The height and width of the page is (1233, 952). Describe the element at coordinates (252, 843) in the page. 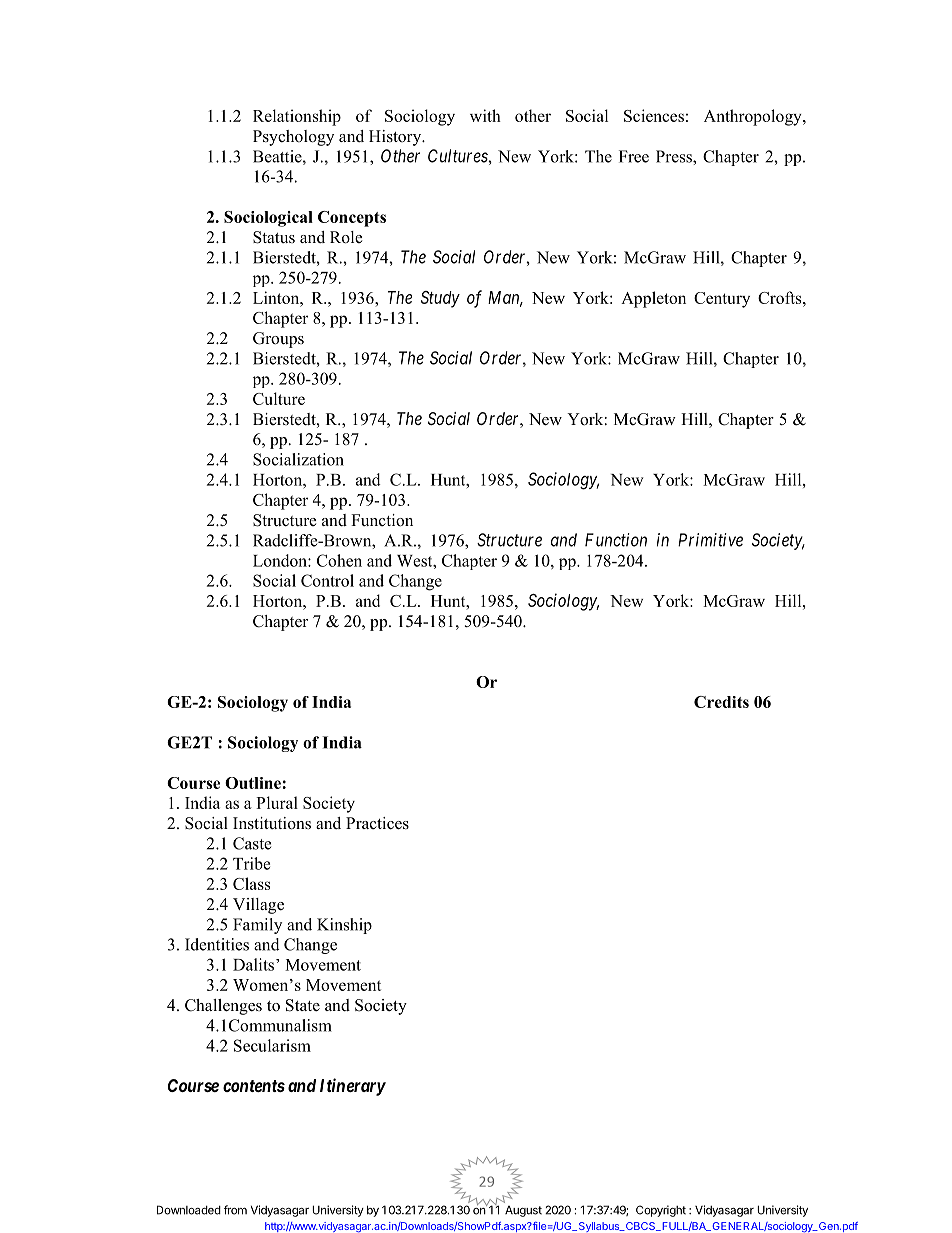

I see `Caste` at that location.
